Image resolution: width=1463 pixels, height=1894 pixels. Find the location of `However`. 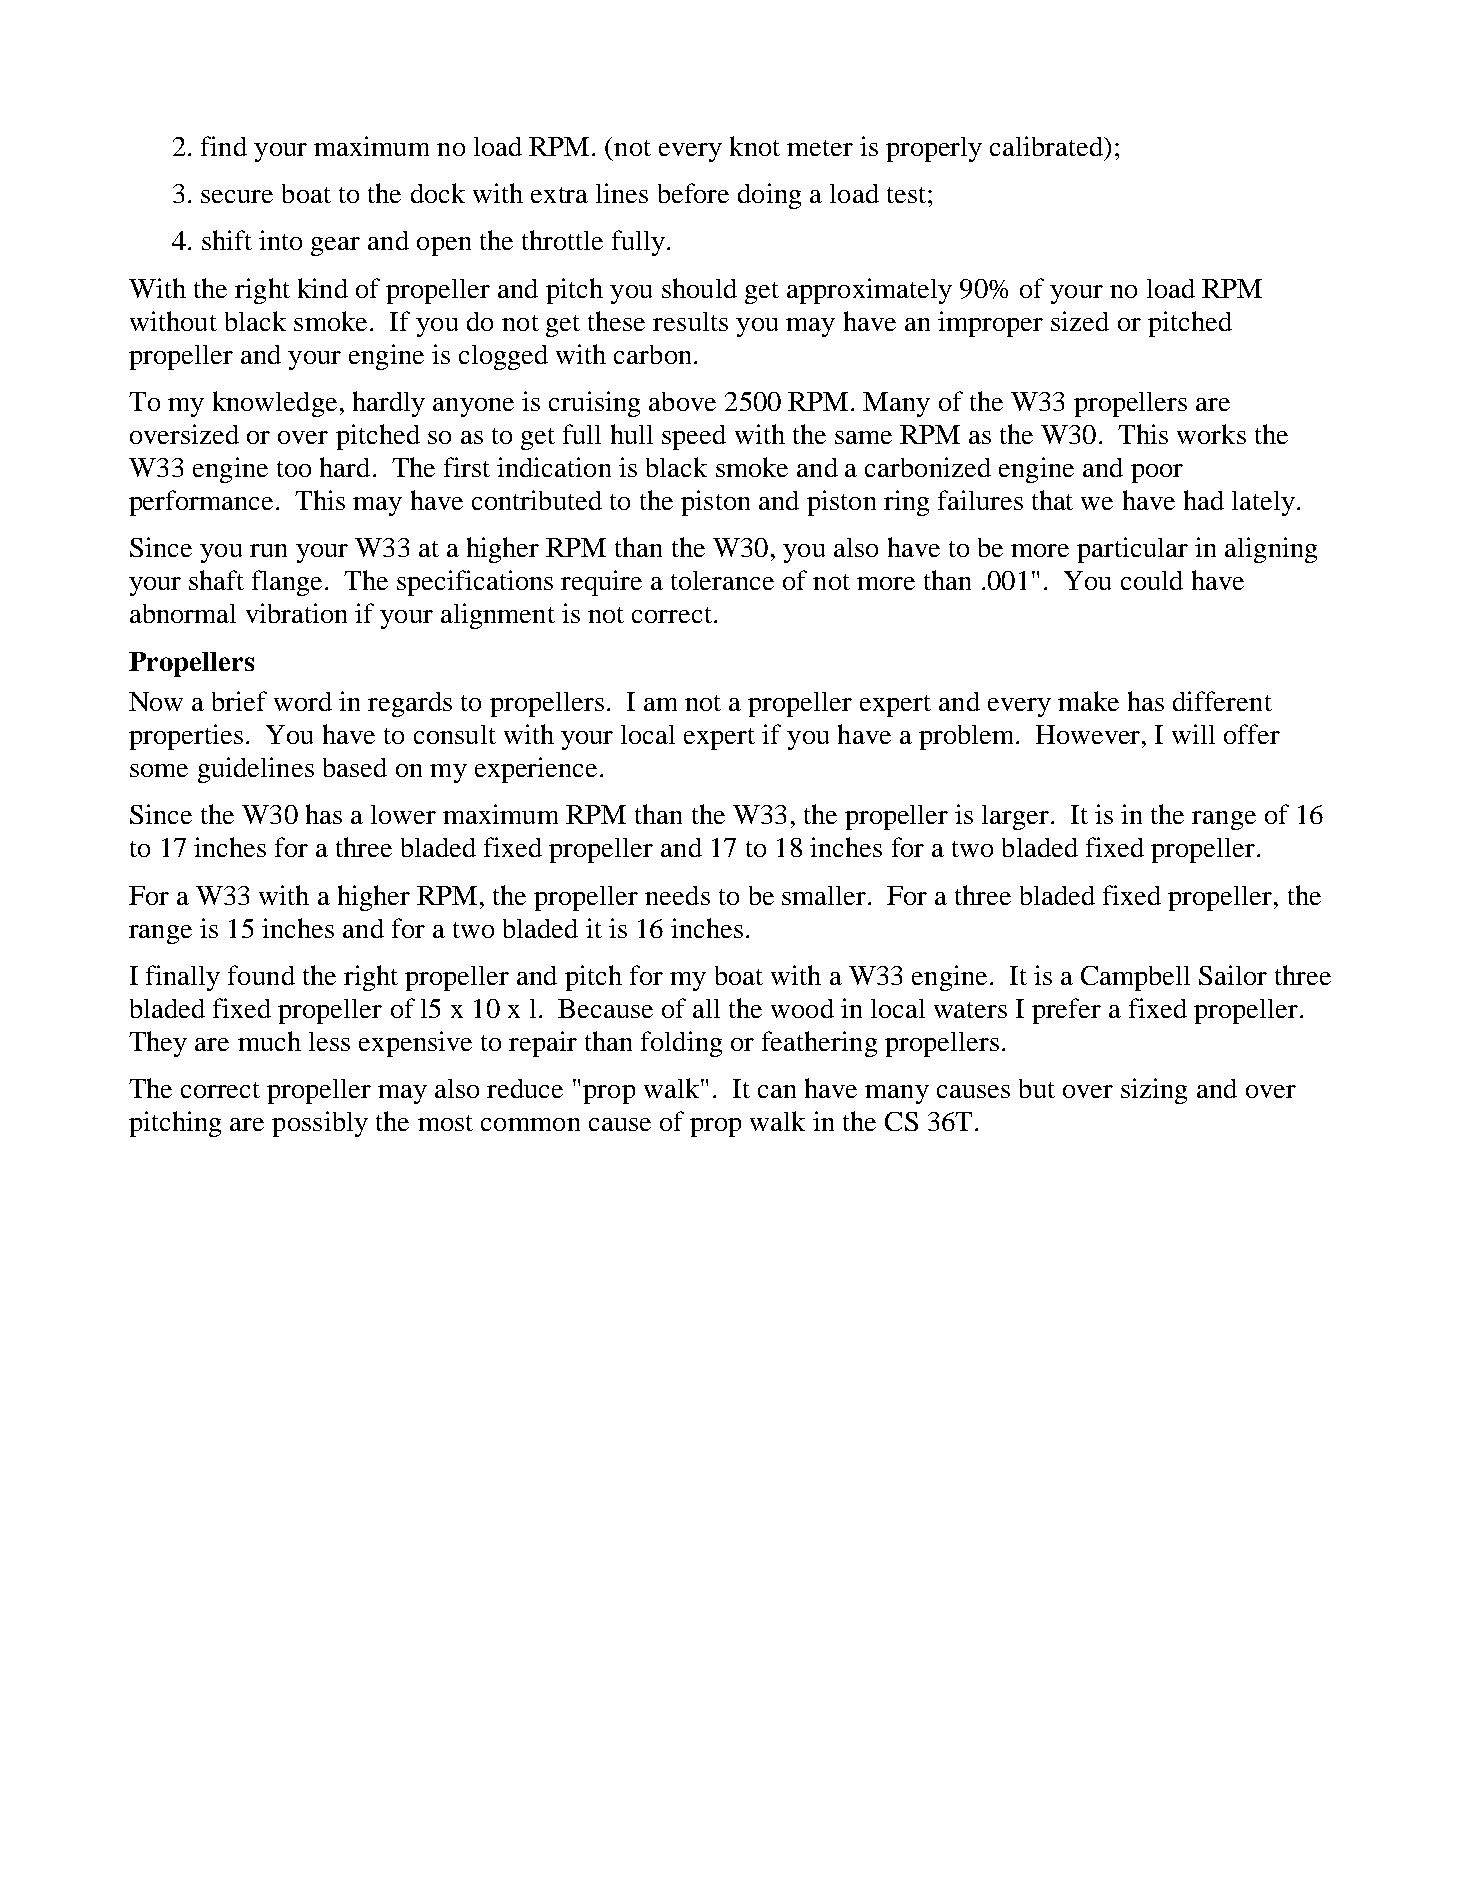

However is located at coordinates (1089, 734).
